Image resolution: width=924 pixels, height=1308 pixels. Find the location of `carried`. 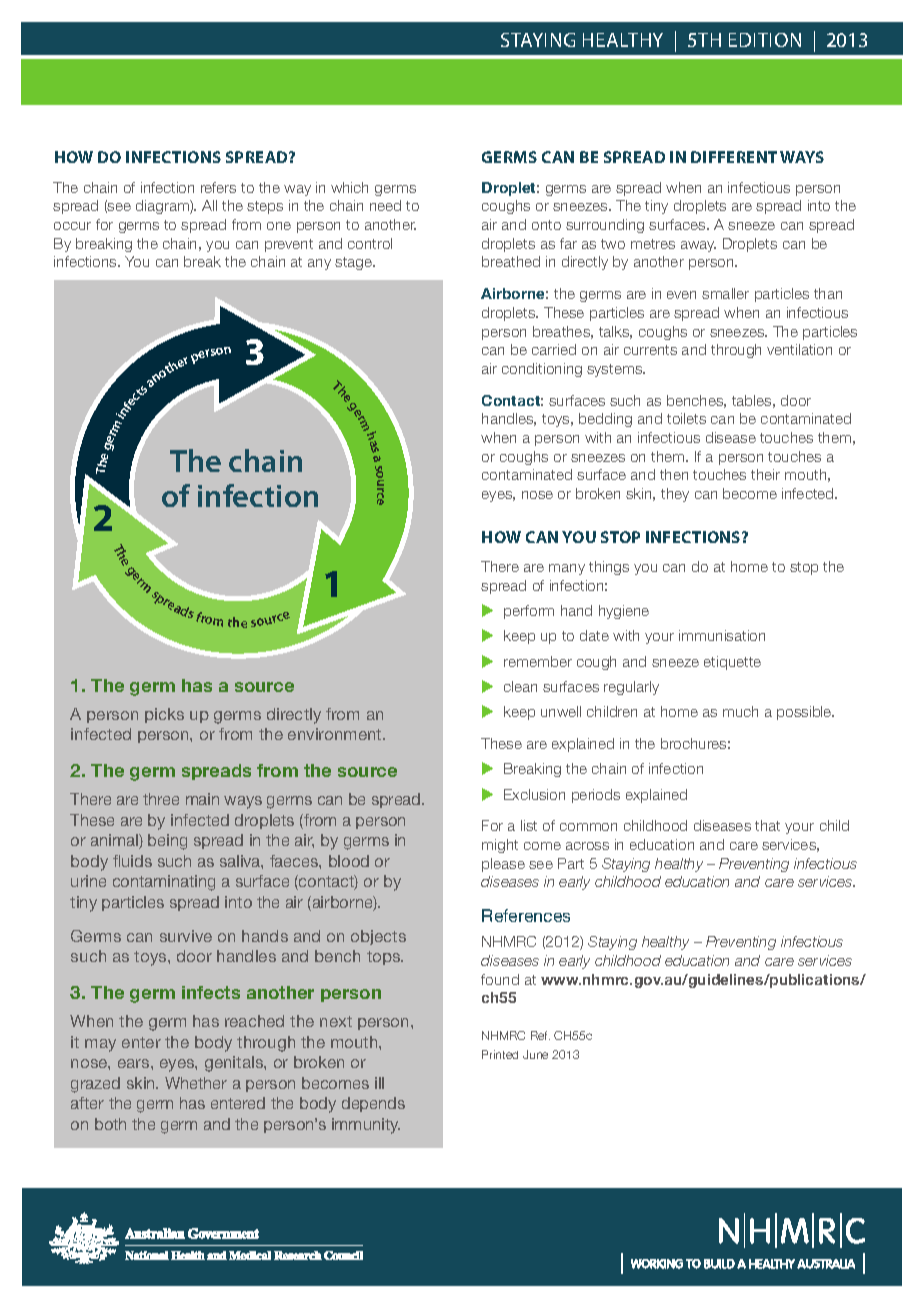

carried is located at coordinates (554, 349).
